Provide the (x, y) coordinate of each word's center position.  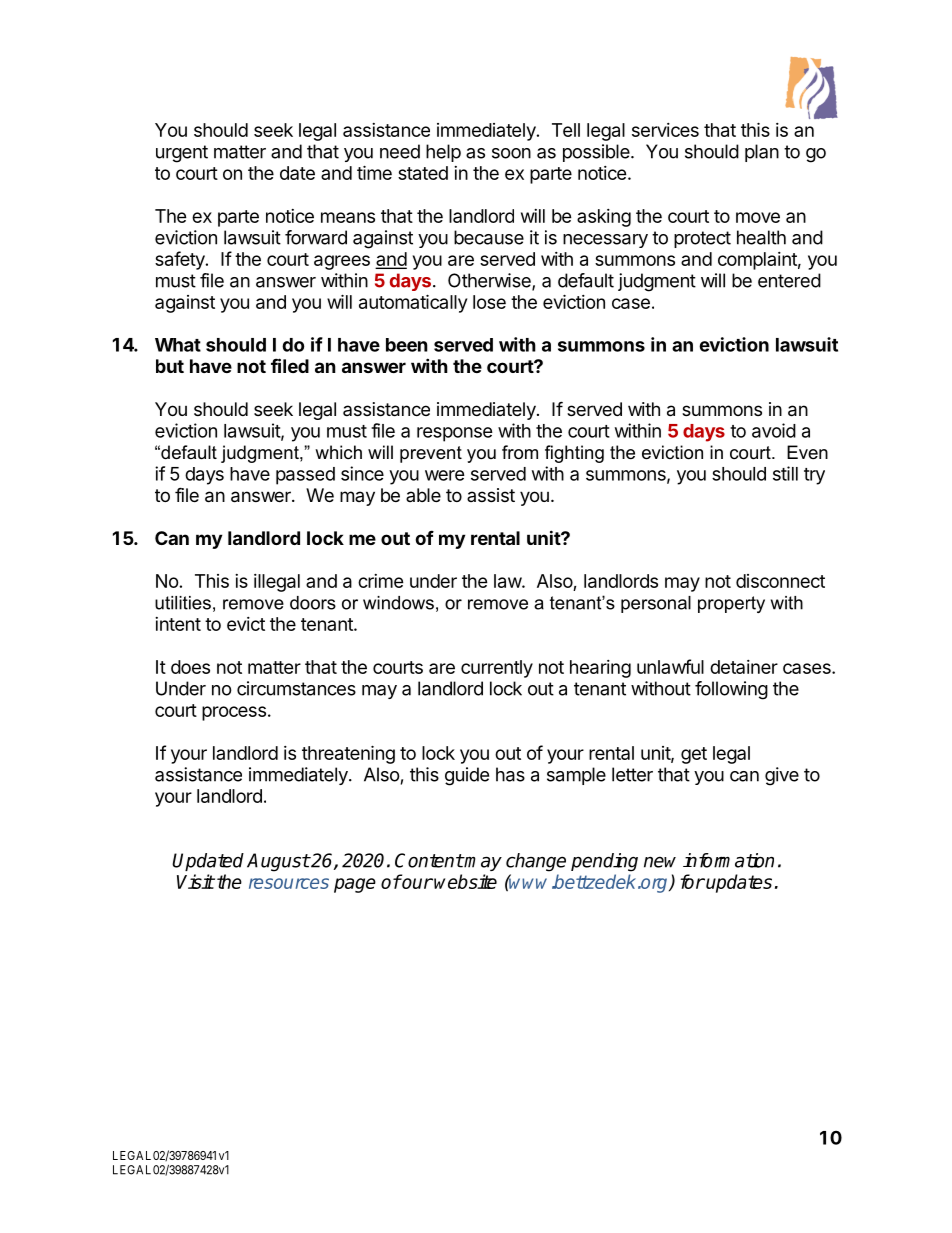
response (455, 434)
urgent (182, 154)
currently (497, 669)
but (170, 366)
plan (762, 153)
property (731, 604)
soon (511, 153)
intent (178, 624)
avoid (774, 430)
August (278, 862)
